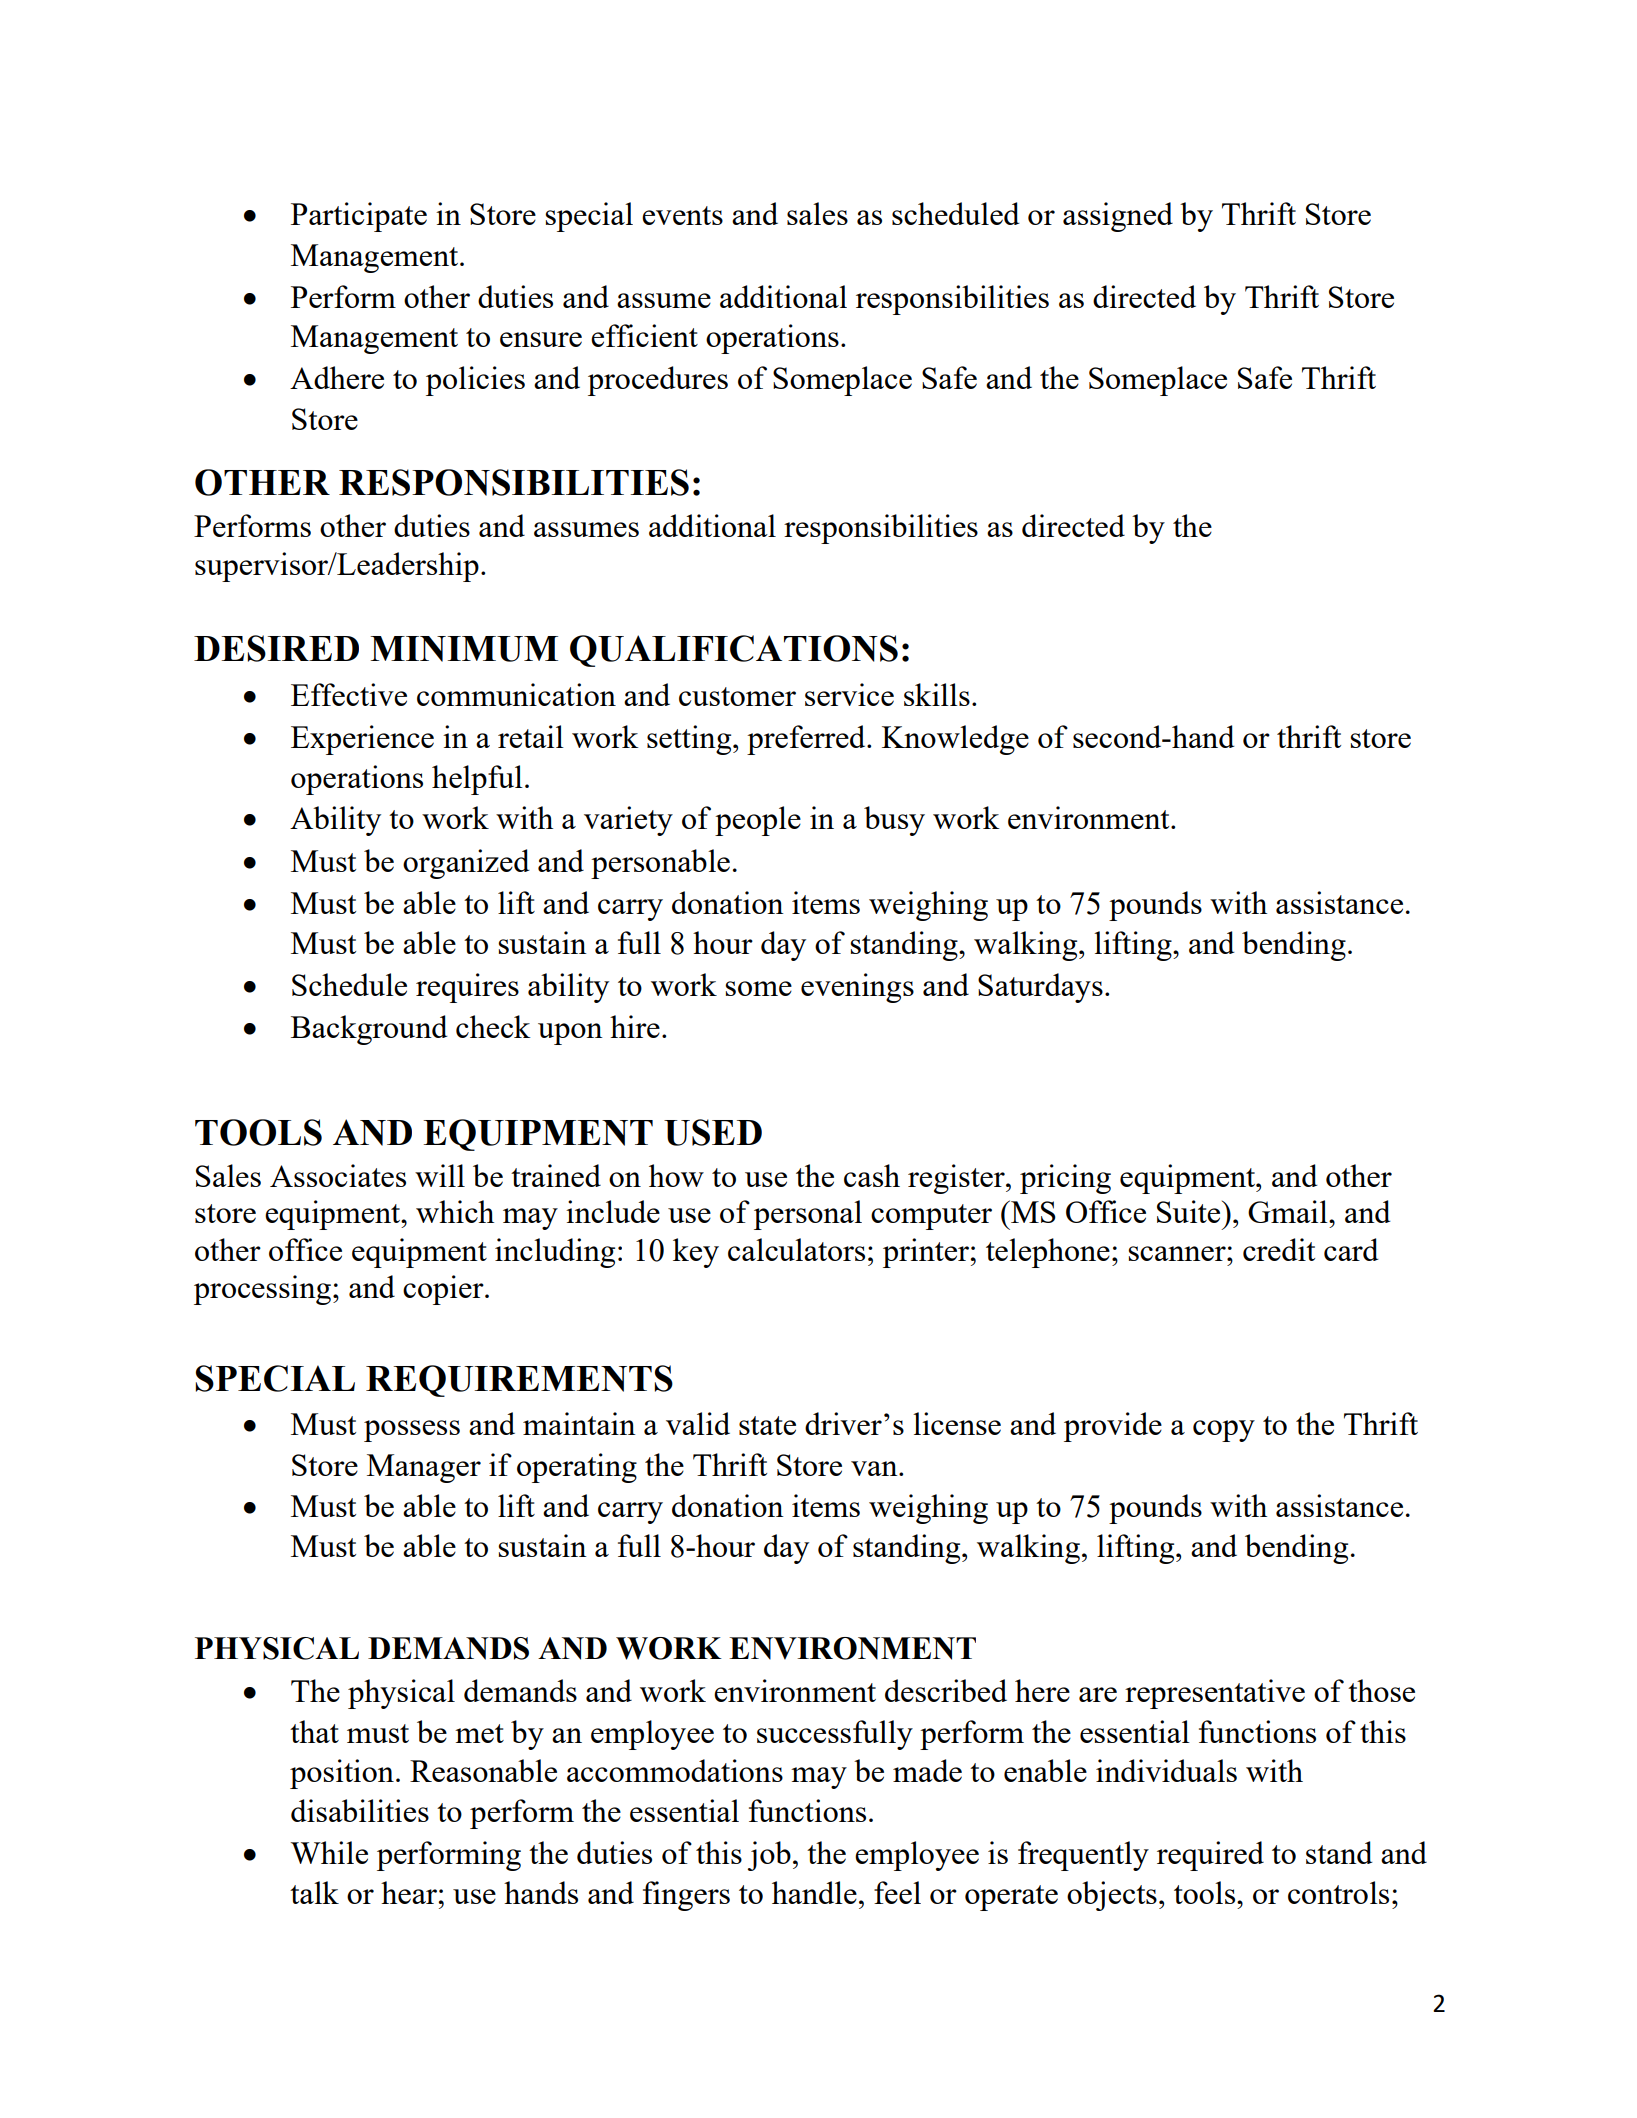 This document has width=1637, height=2118. What do you see at coordinates (359, 217) in the document?
I see `Participate` at bounding box center [359, 217].
